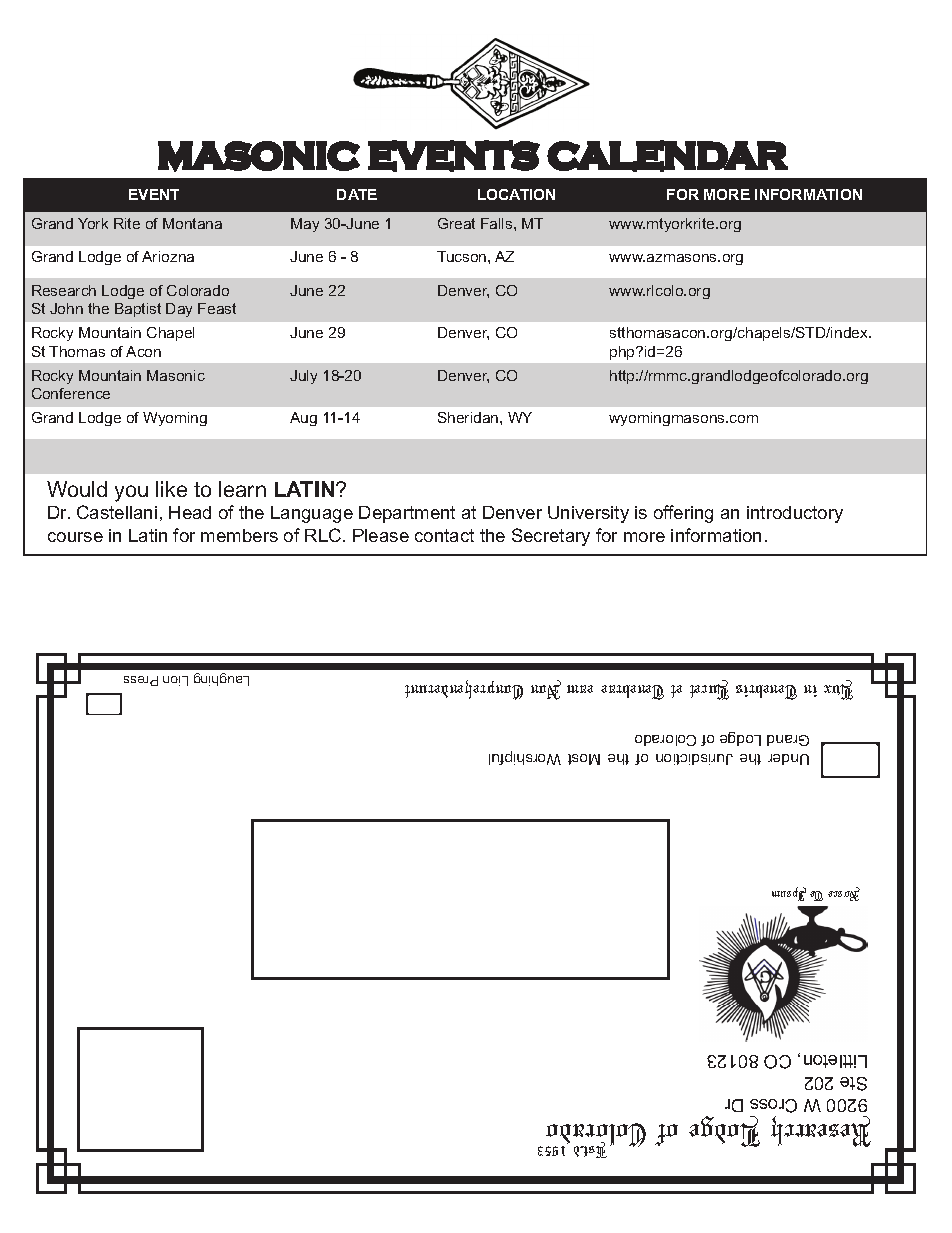 This screenshot has width=952, height=1233. I want to click on LOCATION, so click(516, 194).
